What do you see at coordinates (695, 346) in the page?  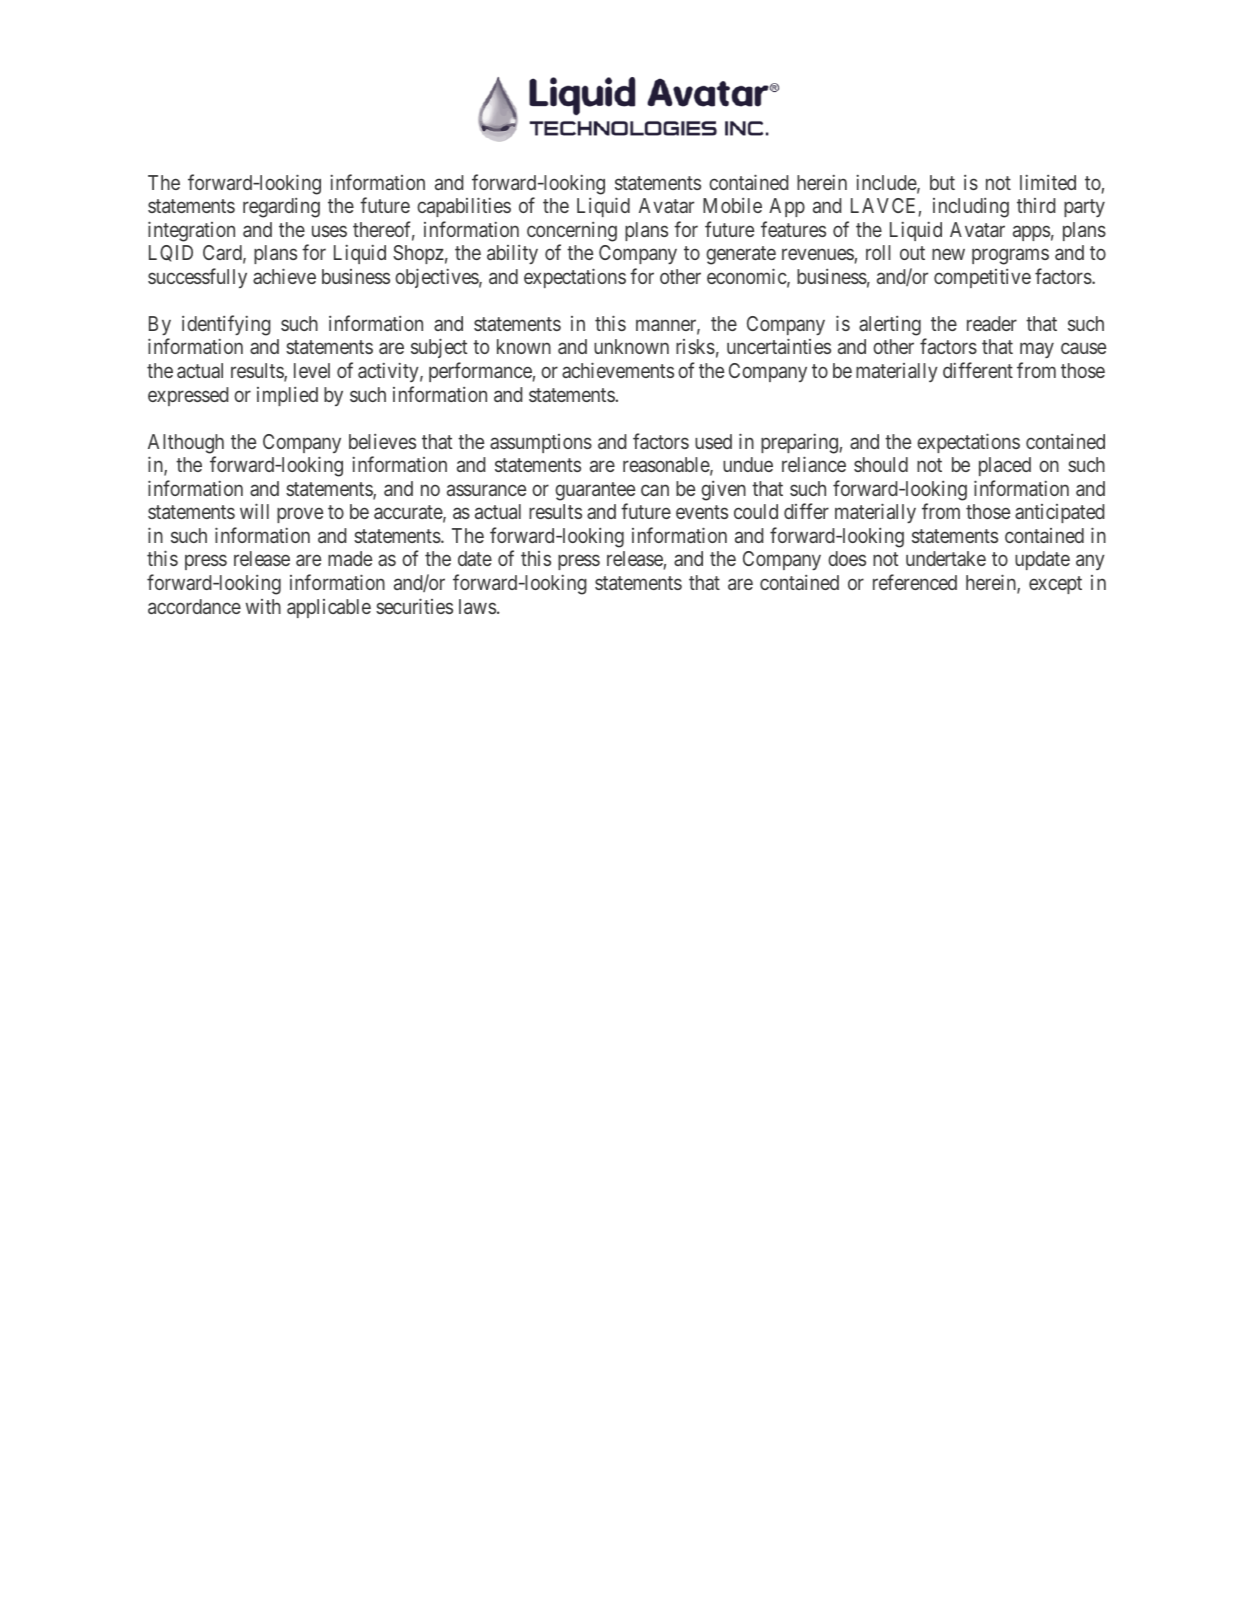 I see `risks` at bounding box center [695, 346].
